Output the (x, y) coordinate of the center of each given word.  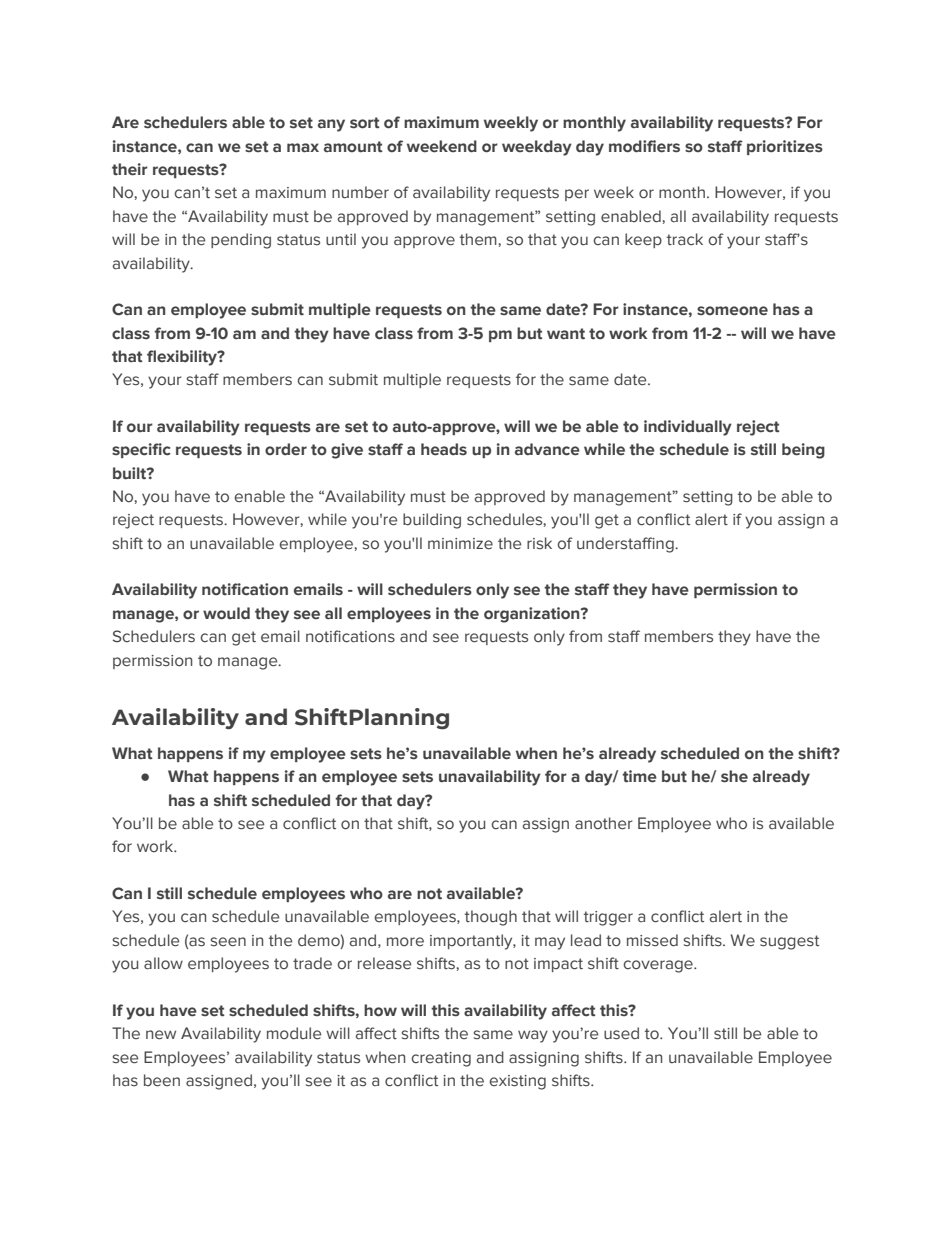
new (161, 1035)
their (130, 169)
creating (441, 1059)
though (491, 918)
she (734, 776)
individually (688, 428)
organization (533, 615)
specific (141, 450)
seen (228, 942)
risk (539, 543)
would (226, 613)
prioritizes (785, 147)
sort (365, 123)
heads (444, 449)
